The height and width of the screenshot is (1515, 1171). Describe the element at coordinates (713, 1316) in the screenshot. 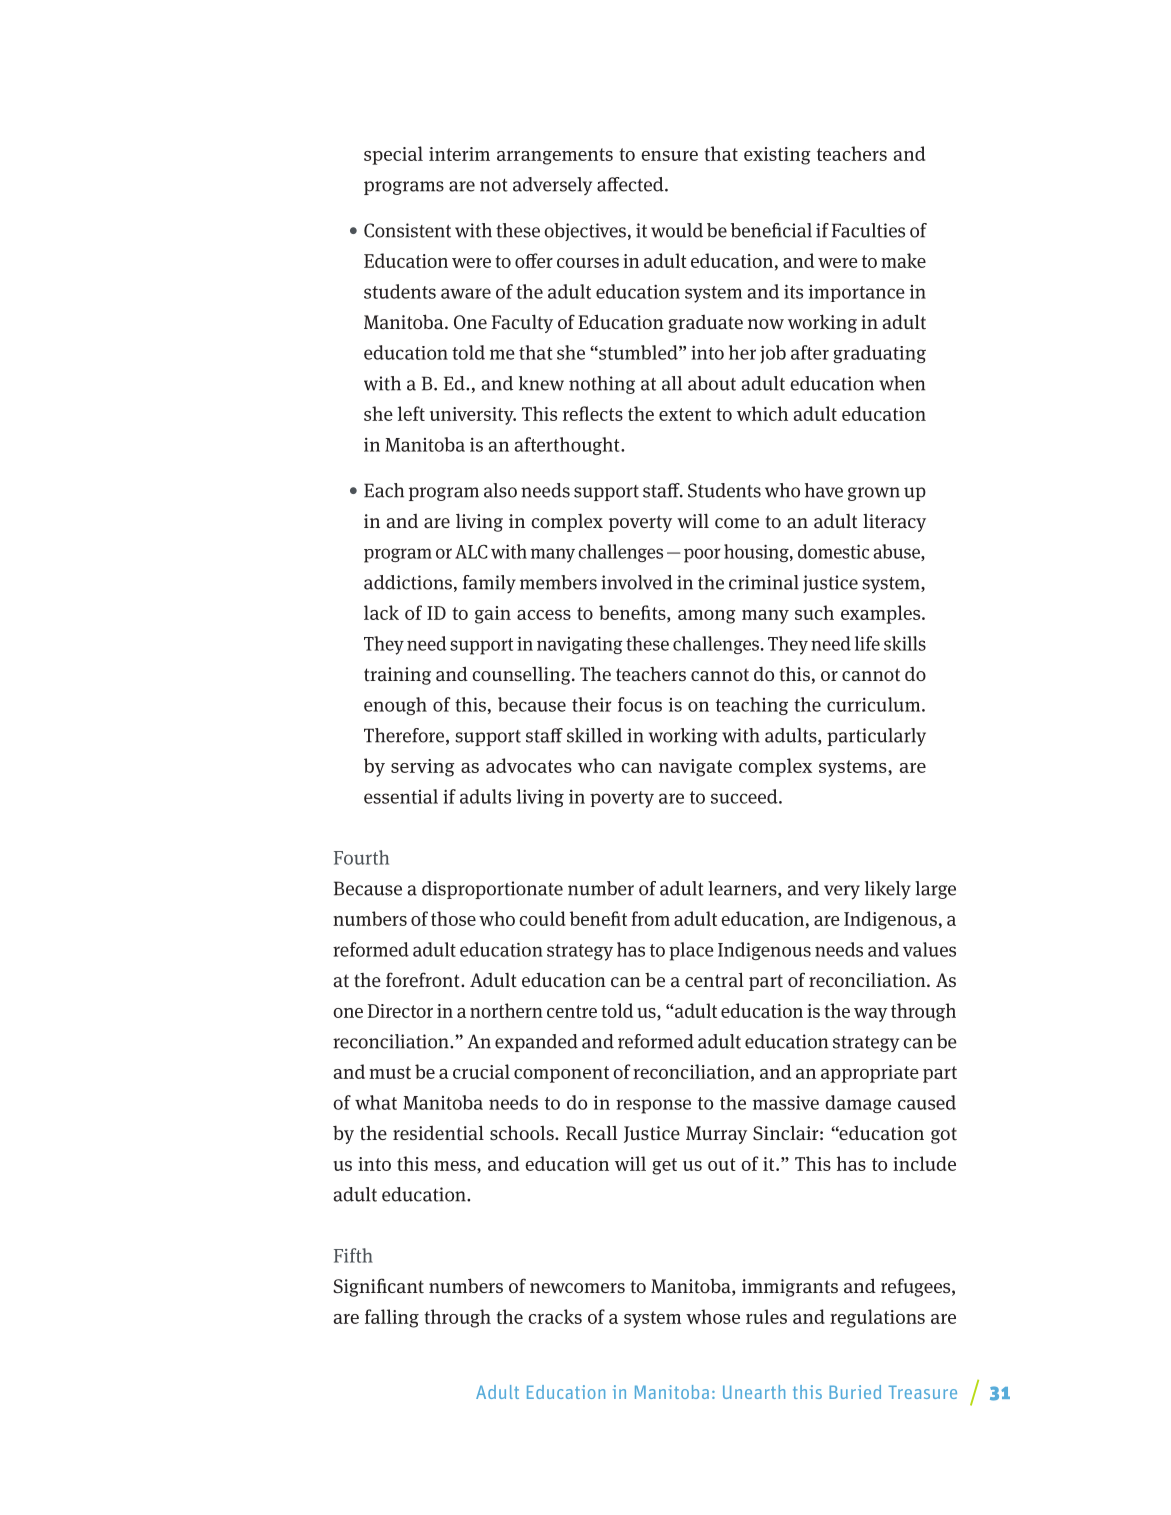

I see `whose` at that location.
